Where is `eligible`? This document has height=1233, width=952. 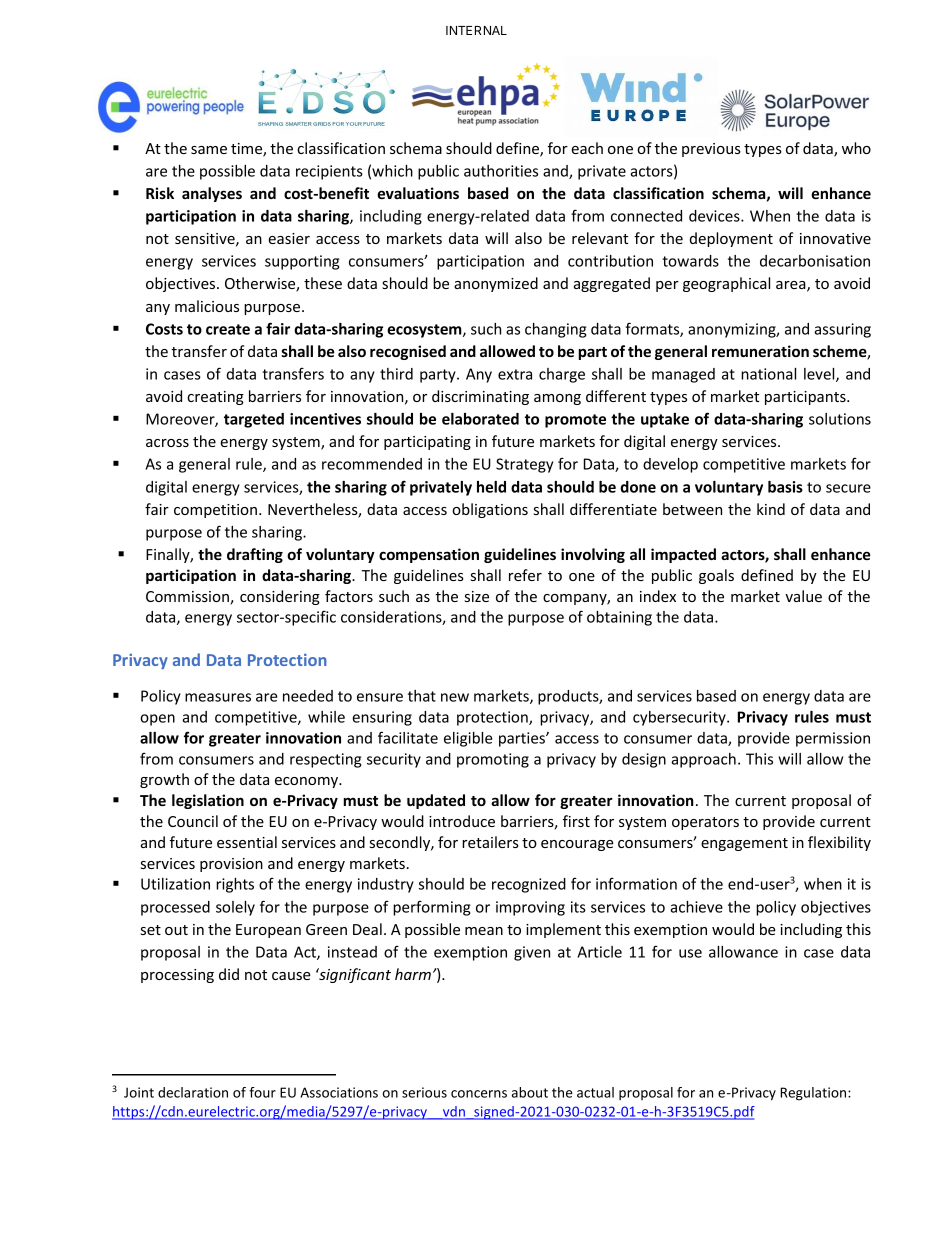 eligible is located at coordinates (468, 739).
